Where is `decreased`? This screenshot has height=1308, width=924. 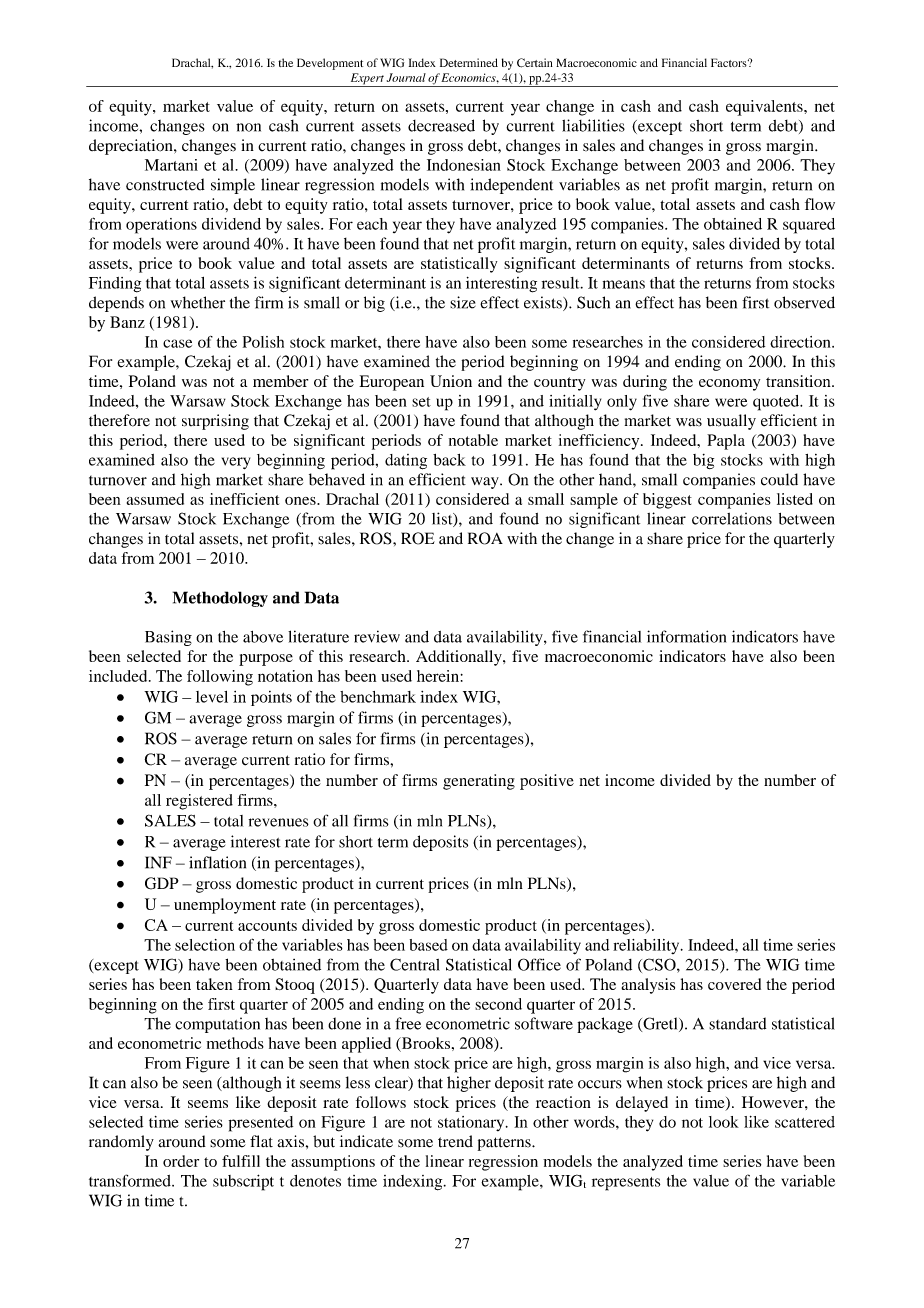
decreased is located at coordinates (441, 125).
